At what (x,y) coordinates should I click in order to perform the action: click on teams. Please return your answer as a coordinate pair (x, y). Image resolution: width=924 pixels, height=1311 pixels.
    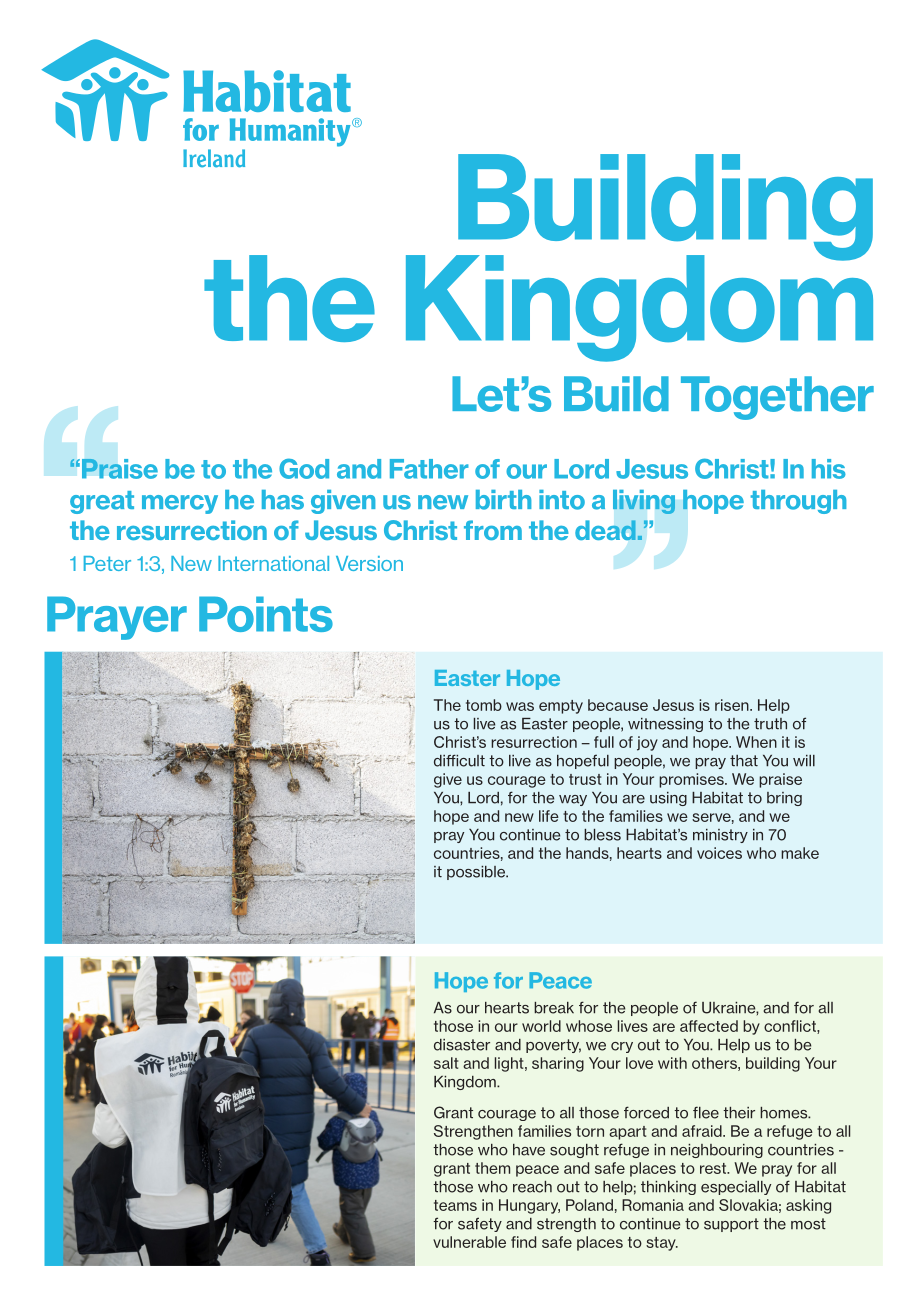
    Looking at the image, I should click on (455, 1205).
